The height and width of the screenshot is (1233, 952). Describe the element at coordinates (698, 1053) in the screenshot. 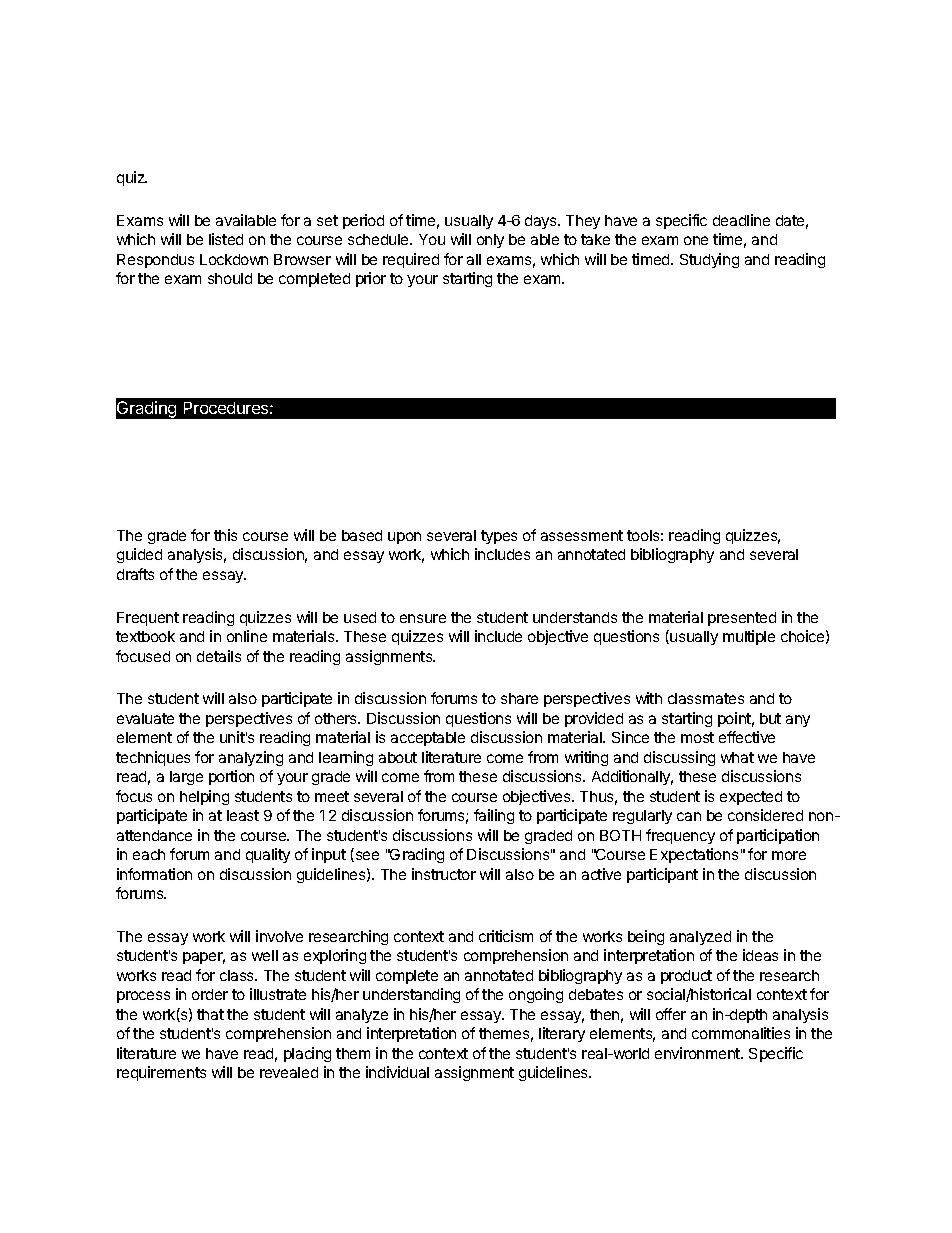

I see `environment` at that location.
